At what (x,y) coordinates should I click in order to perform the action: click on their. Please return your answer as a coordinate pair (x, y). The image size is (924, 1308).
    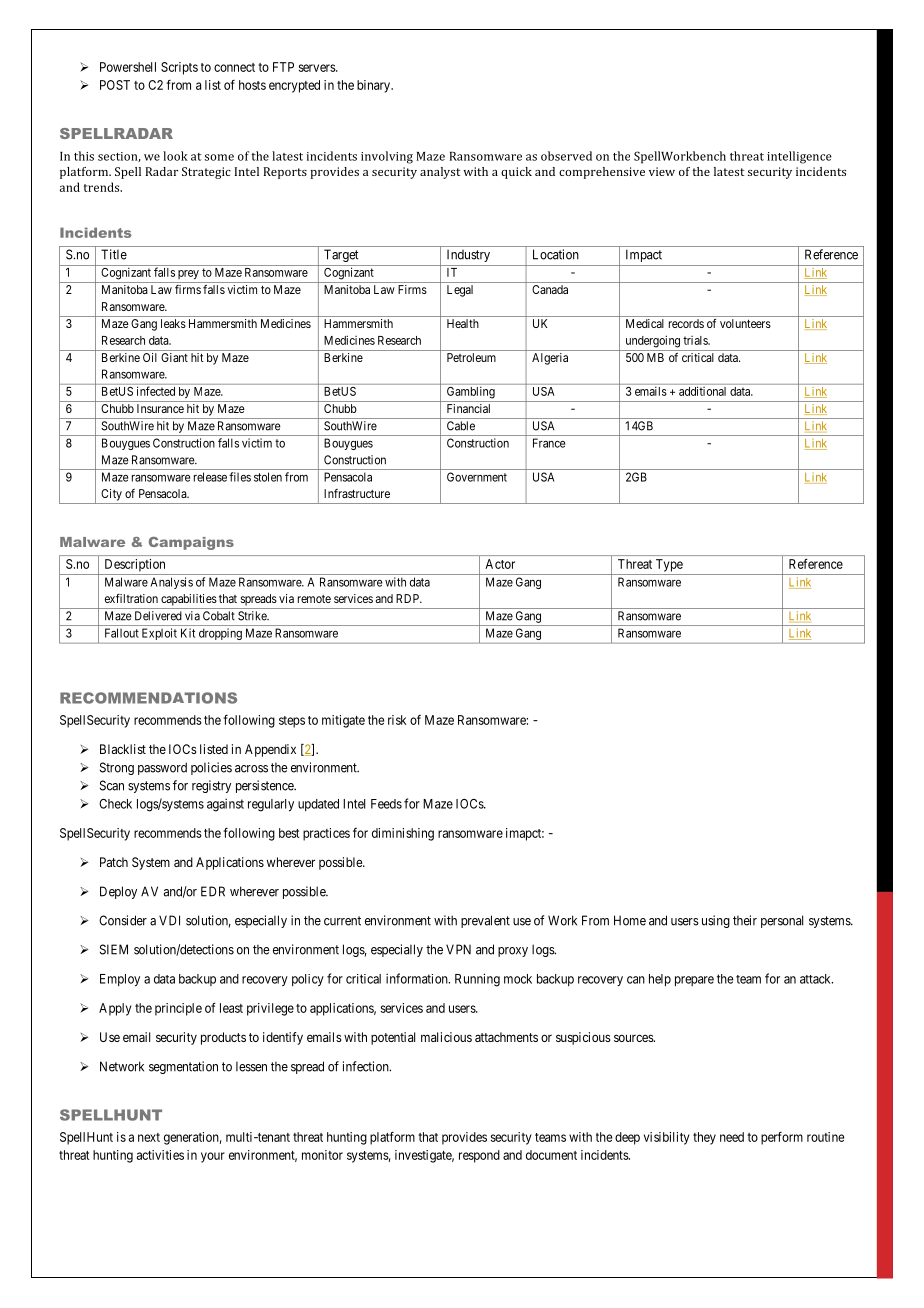
    Looking at the image, I should click on (745, 920).
